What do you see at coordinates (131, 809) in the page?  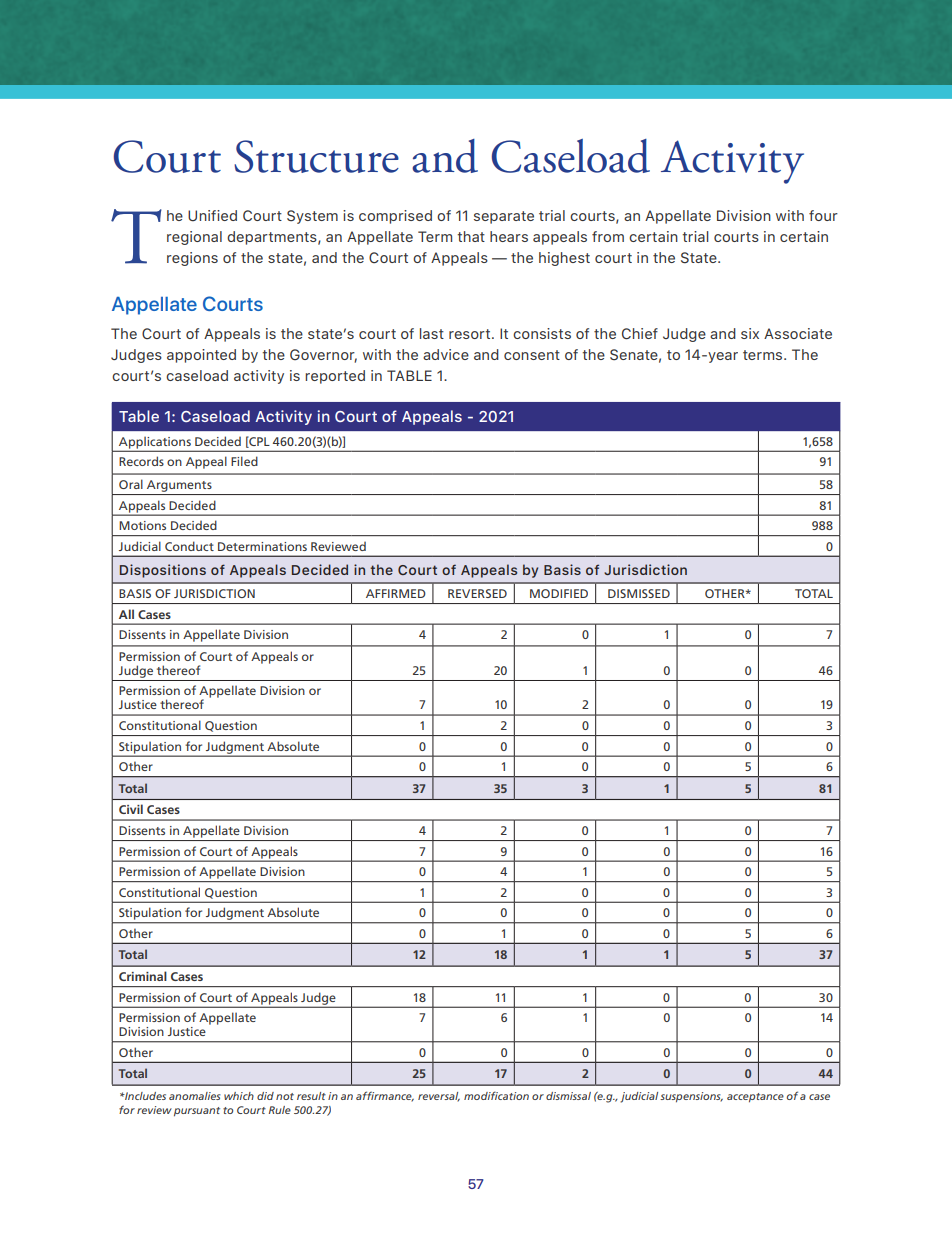 I see `Civil` at bounding box center [131, 809].
